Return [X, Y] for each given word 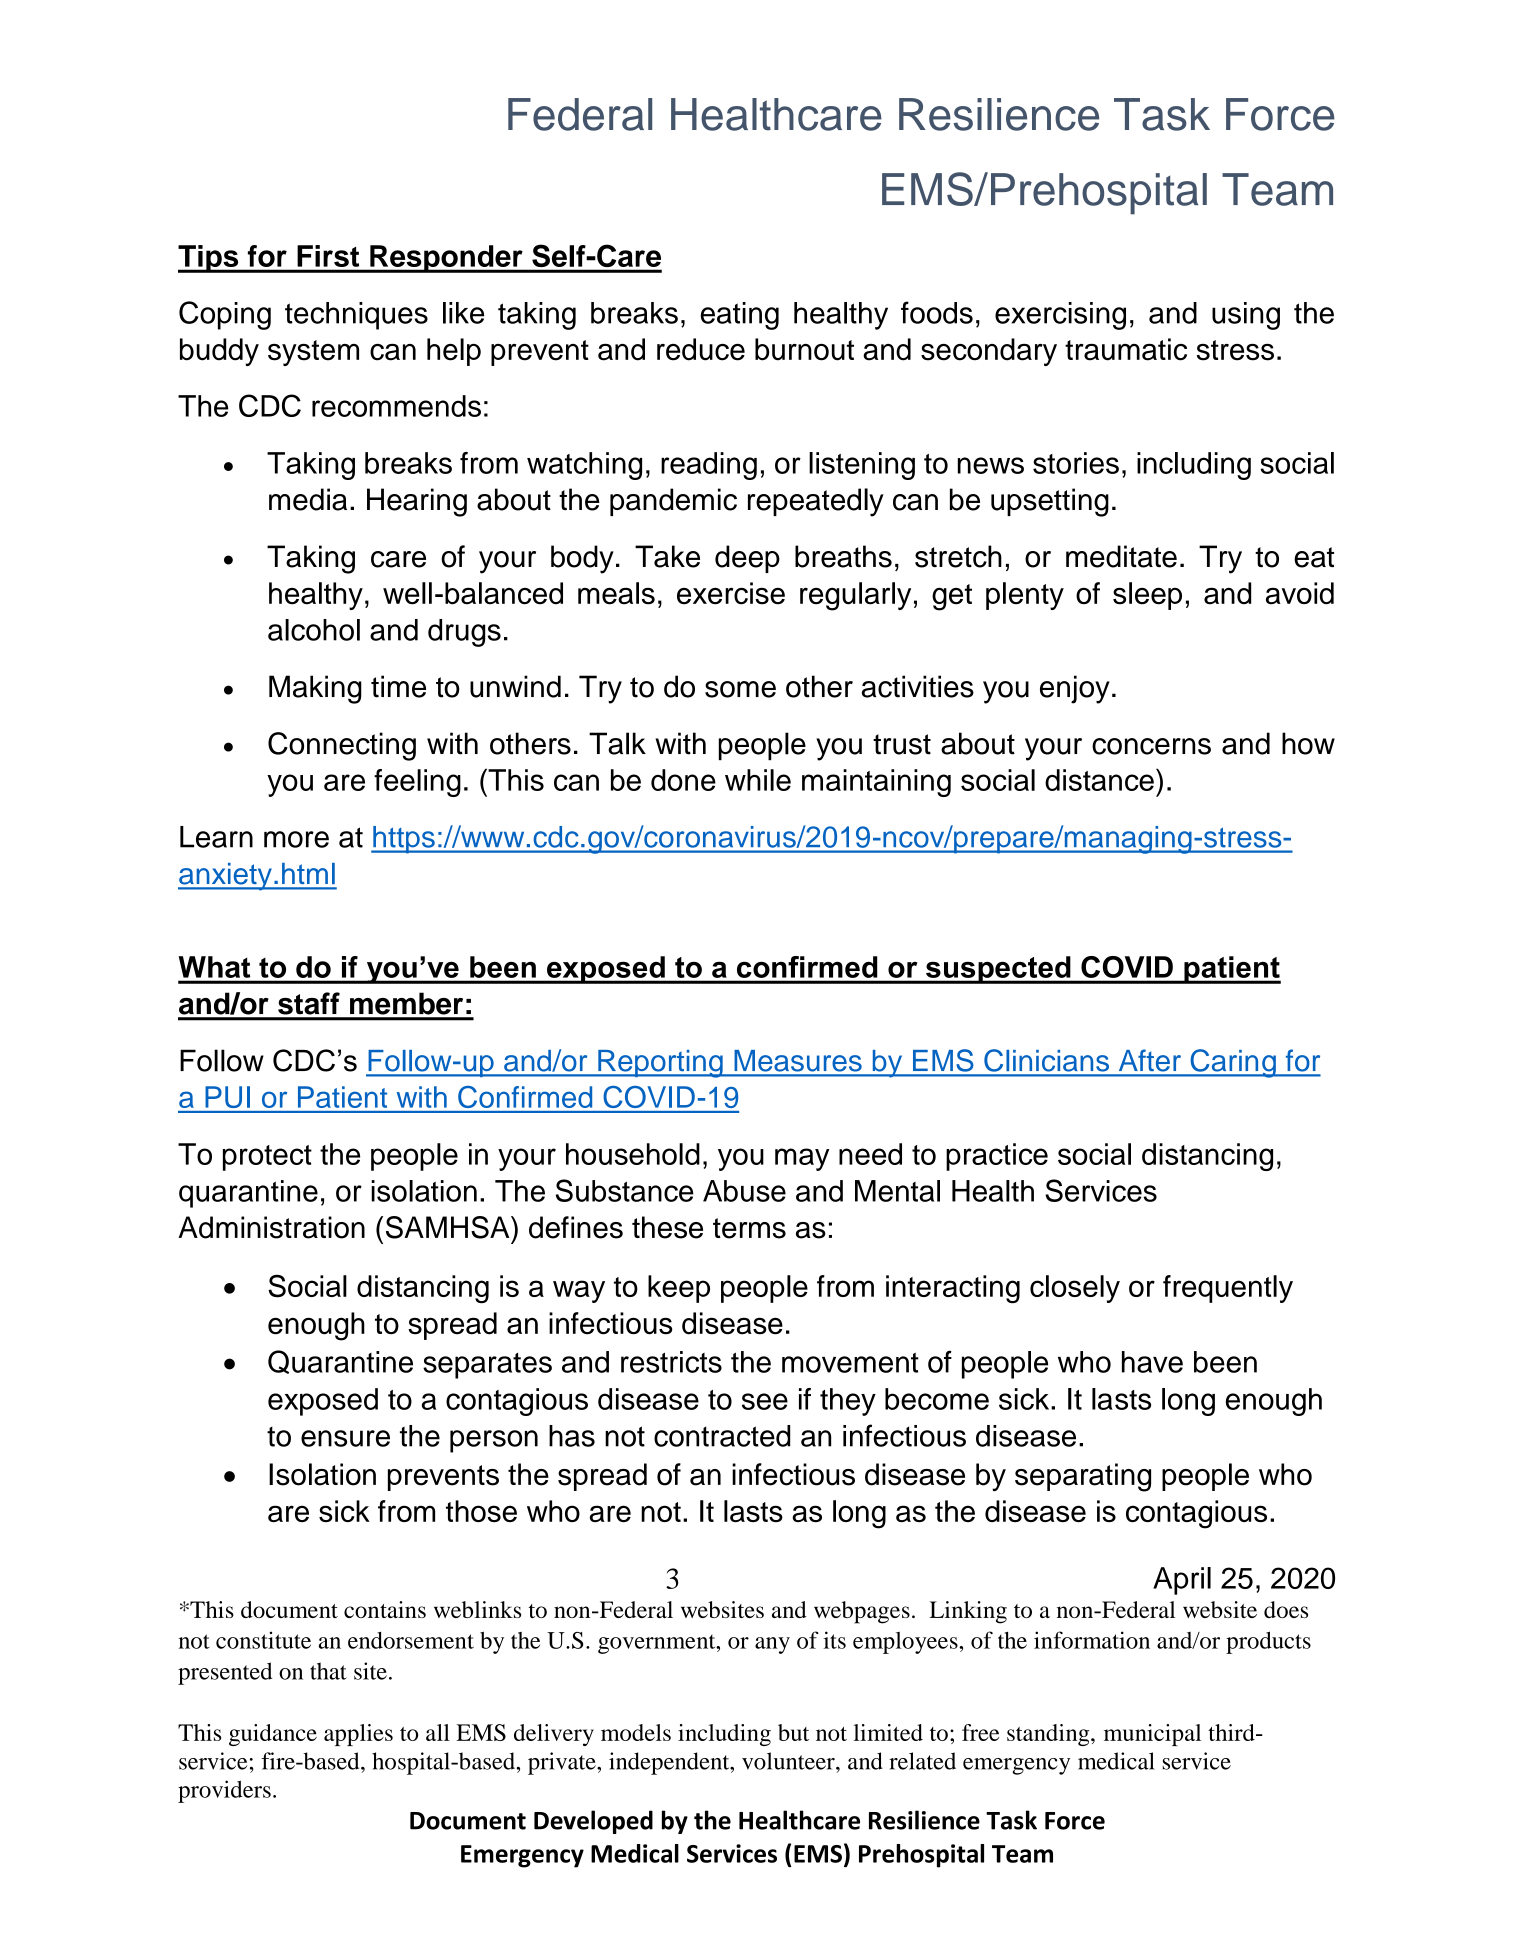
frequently [1228, 1289]
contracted [722, 1436]
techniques [356, 316]
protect [267, 1158]
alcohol [314, 630]
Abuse [744, 1191]
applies [358, 1735]
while [758, 780]
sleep [1147, 596]
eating [740, 316]
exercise [731, 593]
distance [1099, 780]
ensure [345, 1438]
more [296, 839]
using [1246, 316]
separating [1083, 1477]
